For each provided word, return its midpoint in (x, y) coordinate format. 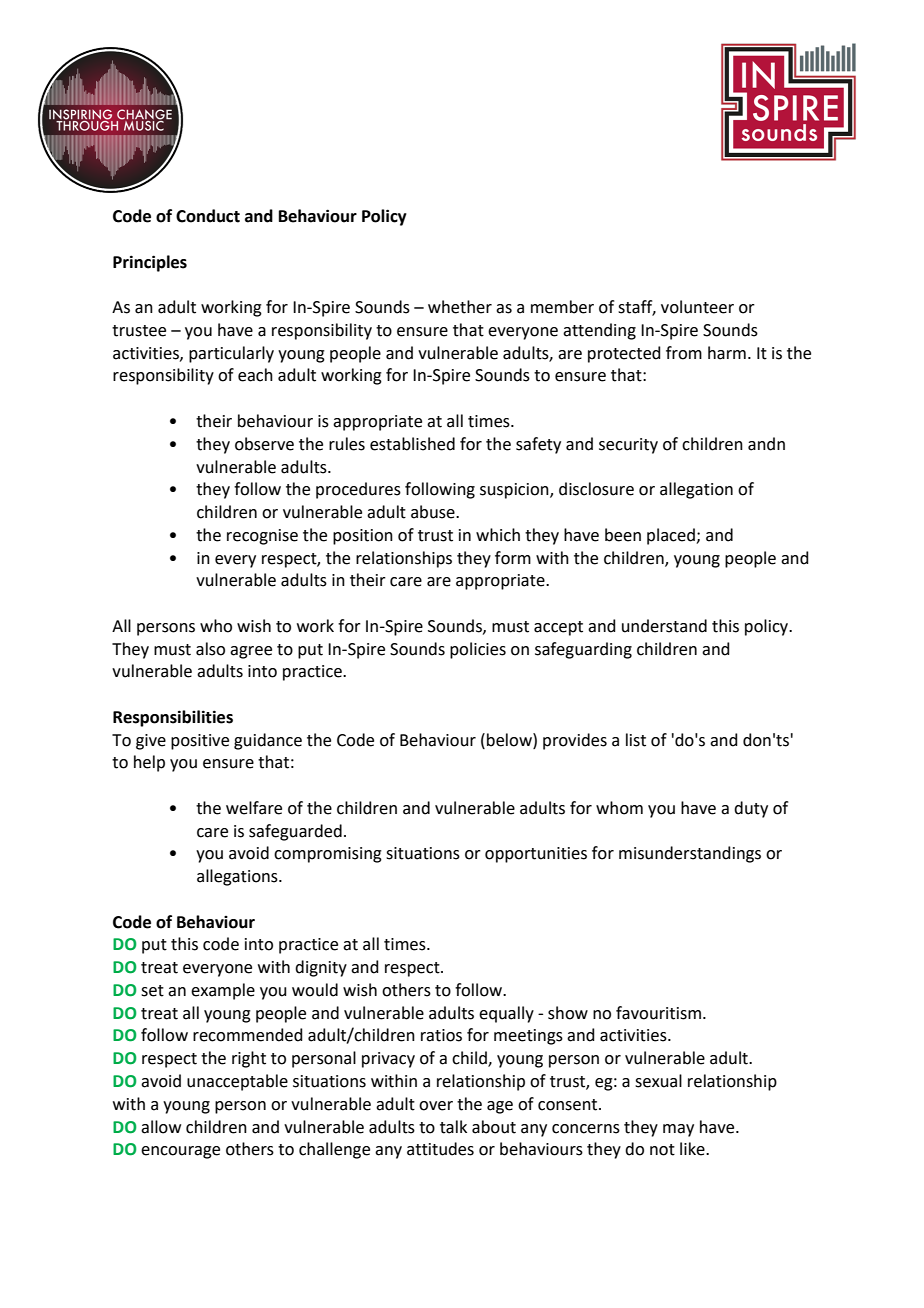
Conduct (208, 216)
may (678, 1130)
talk (453, 1127)
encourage (180, 1152)
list (636, 740)
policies (478, 650)
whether (460, 307)
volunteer (697, 307)
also (210, 649)
